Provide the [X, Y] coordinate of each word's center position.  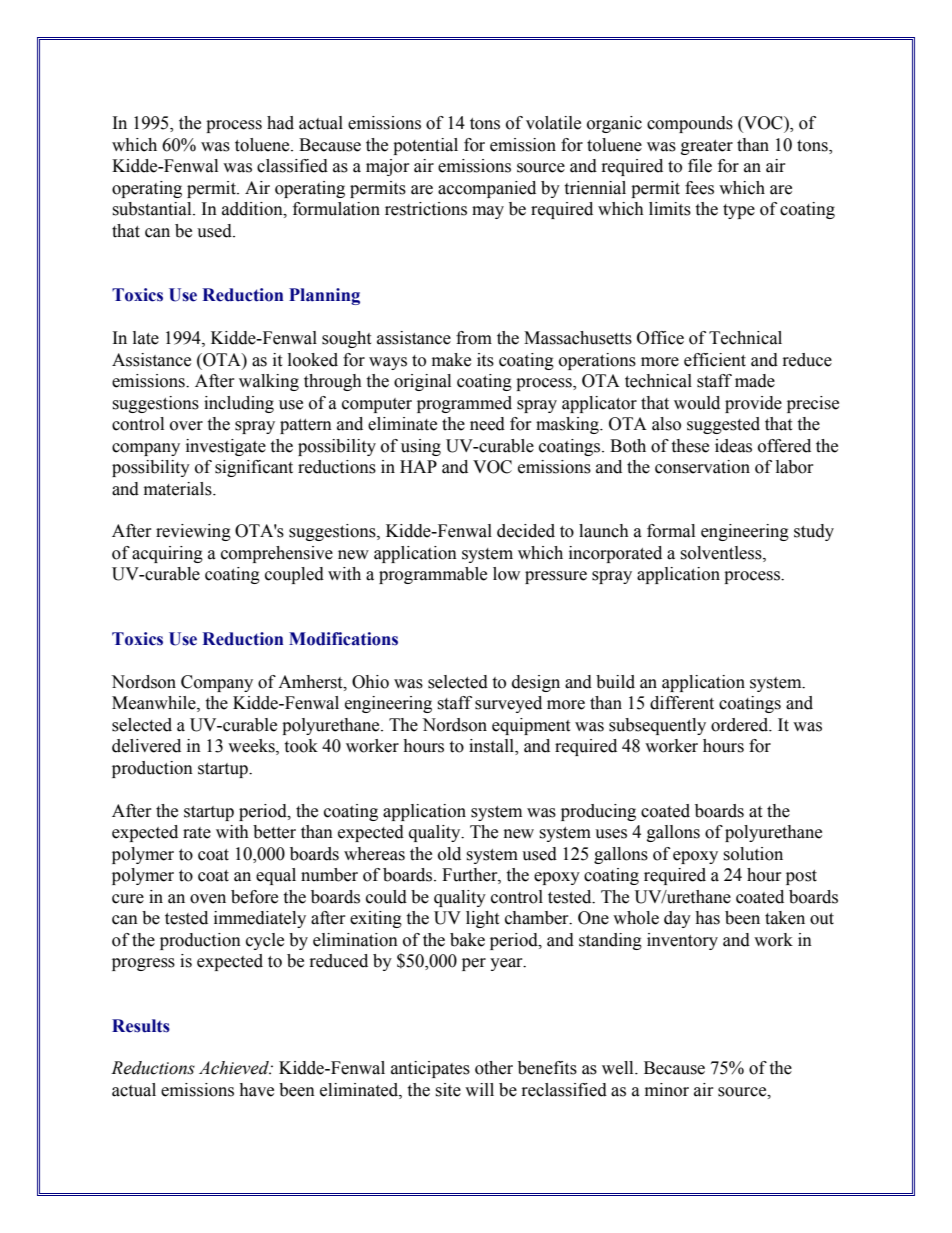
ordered [741, 725]
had [280, 123]
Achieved [235, 1068]
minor [667, 1090]
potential [425, 146]
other [494, 1068]
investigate [226, 447]
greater [707, 147]
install [492, 747]
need [487, 424]
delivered [146, 746]
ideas [733, 446]
